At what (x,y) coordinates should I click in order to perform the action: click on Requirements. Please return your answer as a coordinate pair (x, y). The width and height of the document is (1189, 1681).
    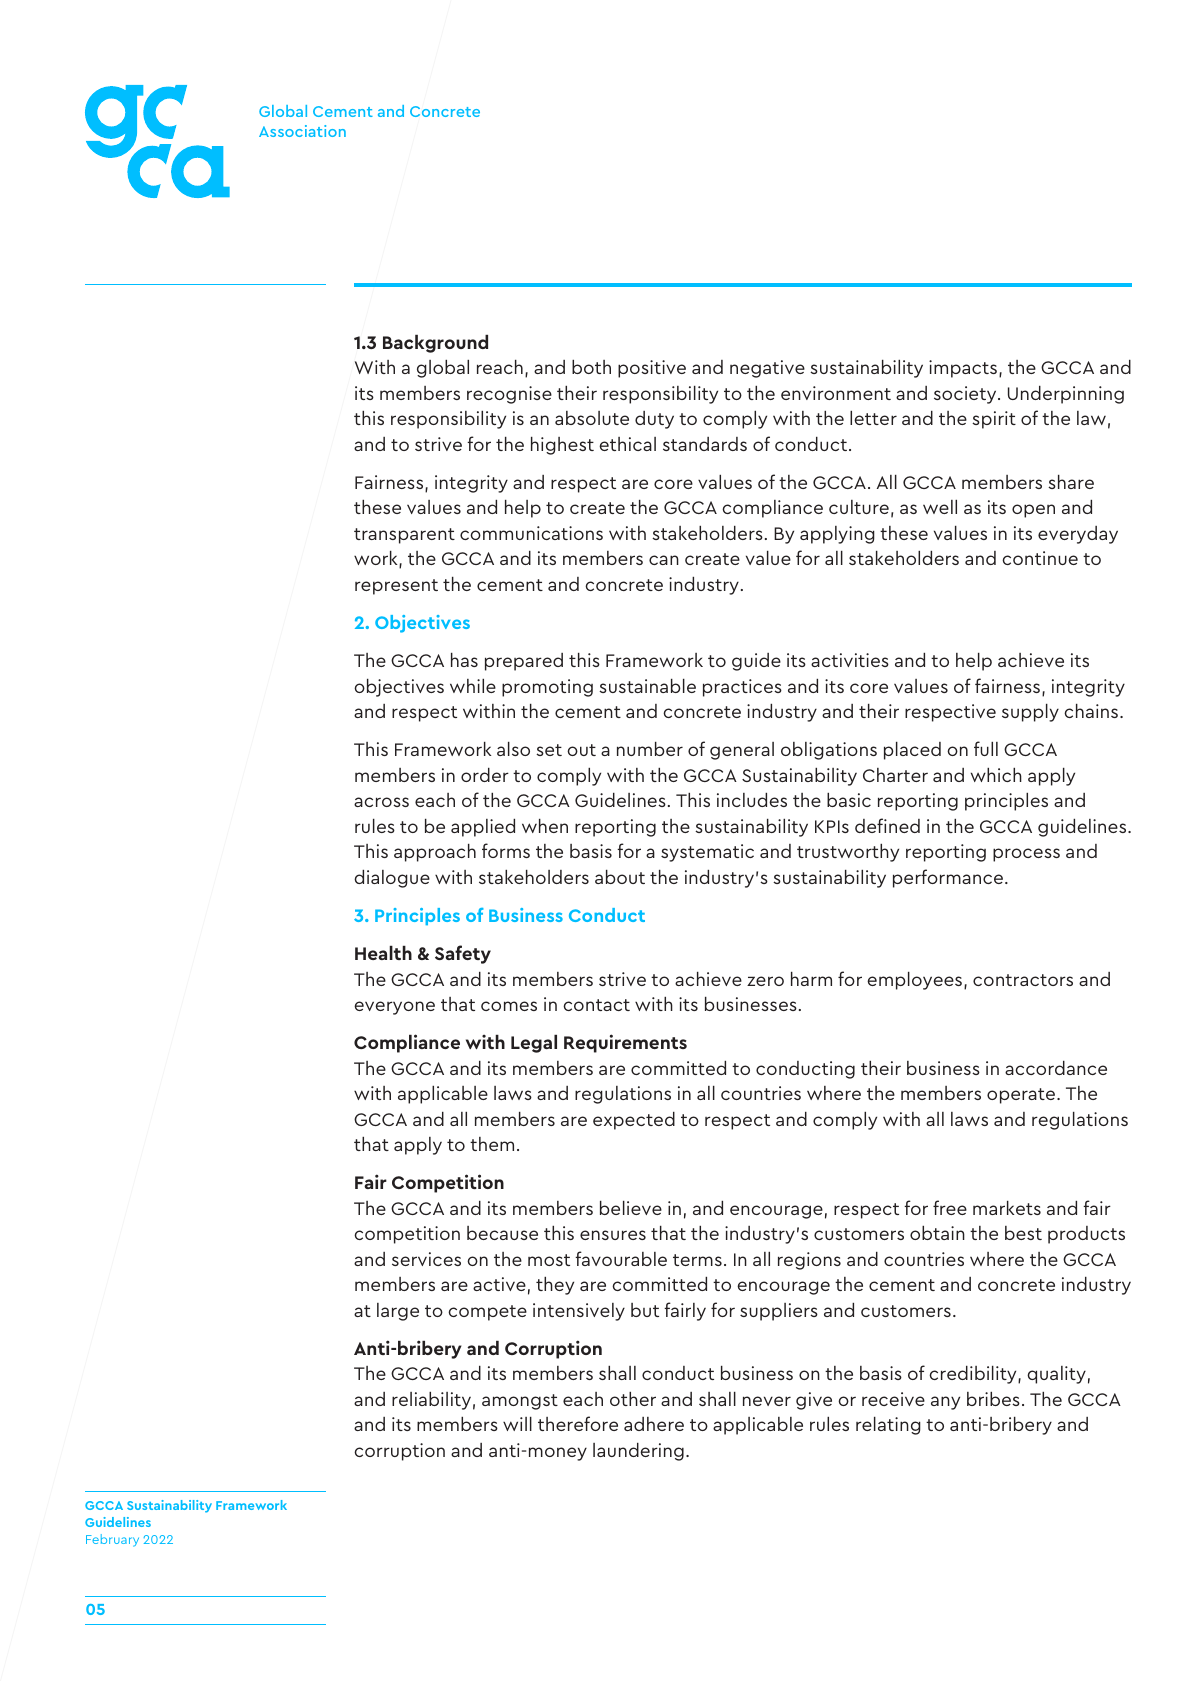
    Looking at the image, I should click on (625, 1043).
